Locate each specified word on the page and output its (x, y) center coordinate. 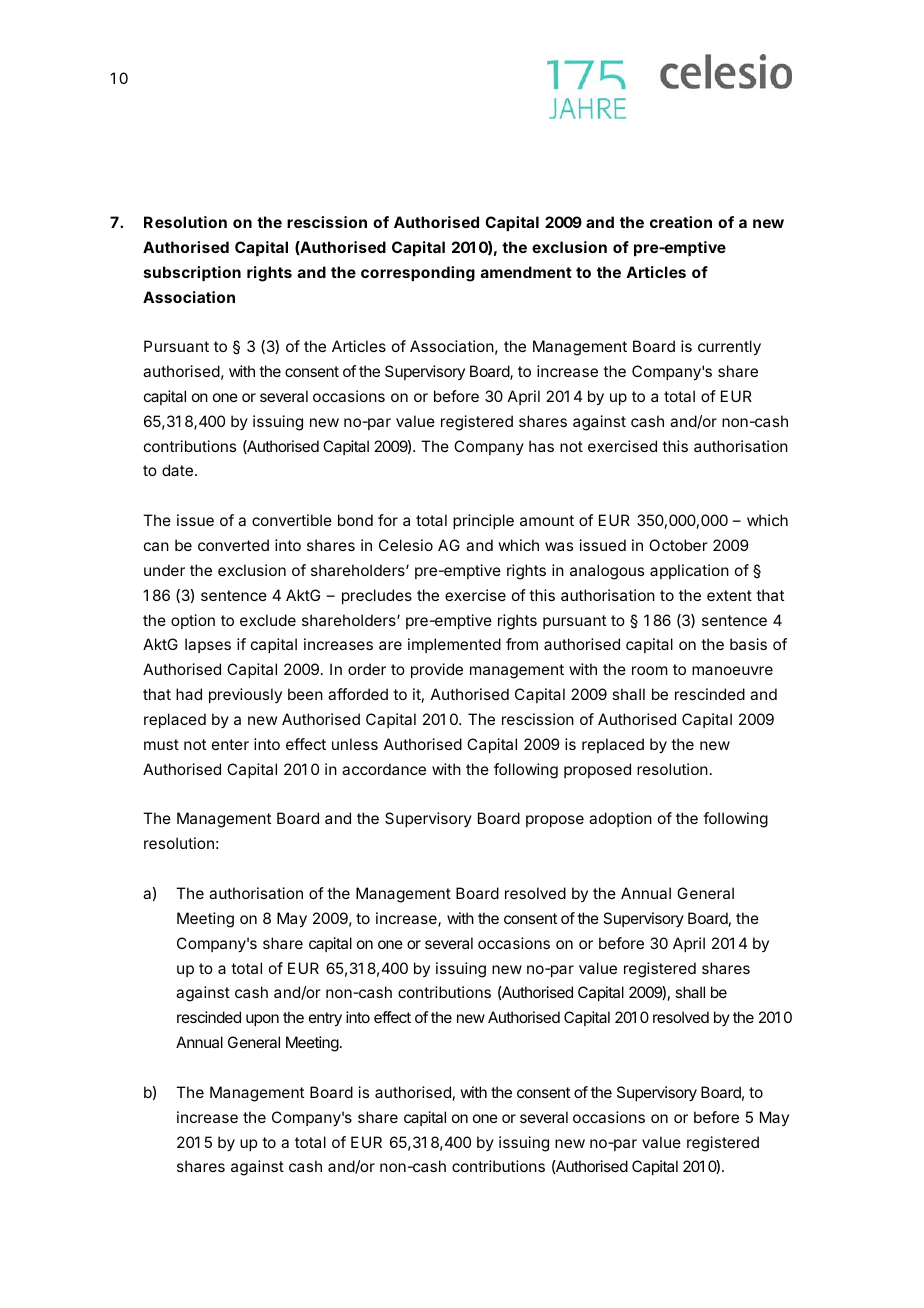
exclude (268, 620)
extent (729, 595)
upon (262, 1020)
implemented (454, 645)
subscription (192, 273)
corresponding (418, 274)
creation (681, 222)
